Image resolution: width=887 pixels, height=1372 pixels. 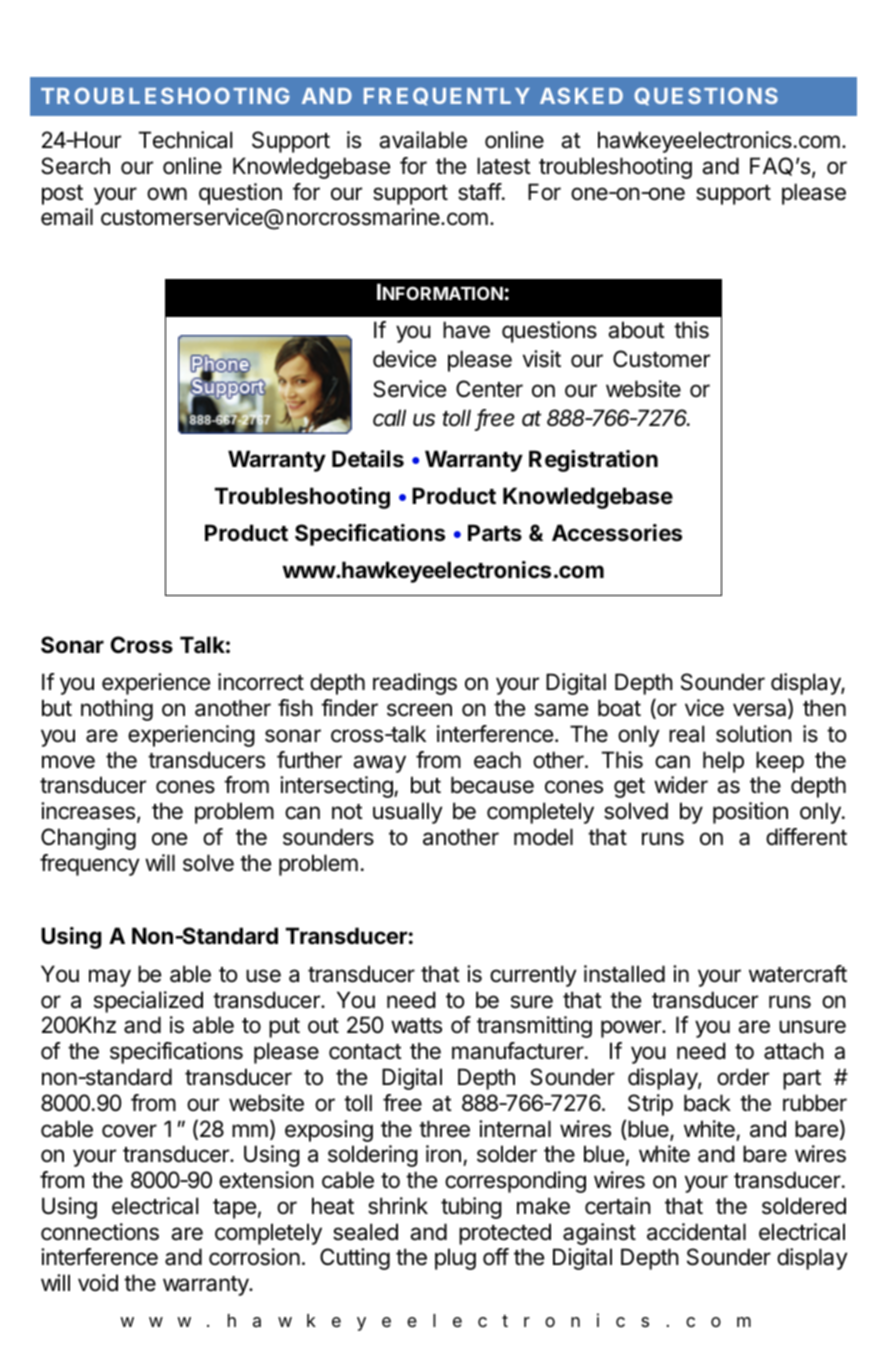 What do you see at coordinates (581, 96) in the screenshot?
I see `ASKED` at bounding box center [581, 96].
